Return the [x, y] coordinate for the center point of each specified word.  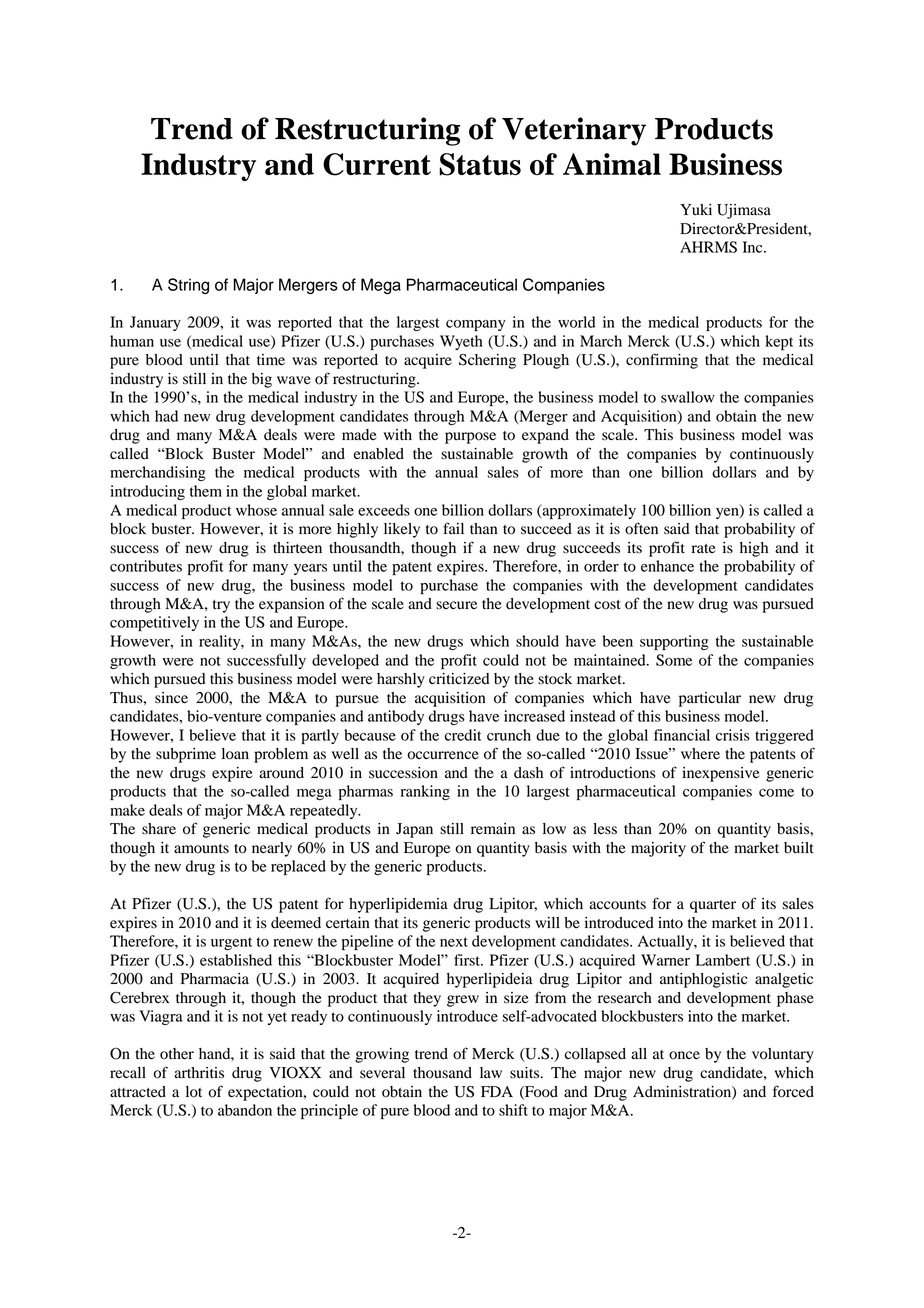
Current [377, 164]
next [454, 942]
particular [710, 699]
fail [453, 528]
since [171, 698]
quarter [713, 906]
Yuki [696, 209]
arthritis [199, 1073]
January [155, 323]
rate [704, 548]
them [206, 491]
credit [463, 735]
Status [480, 164]
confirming [662, 361]
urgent [231, 943]
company [476, 325]
